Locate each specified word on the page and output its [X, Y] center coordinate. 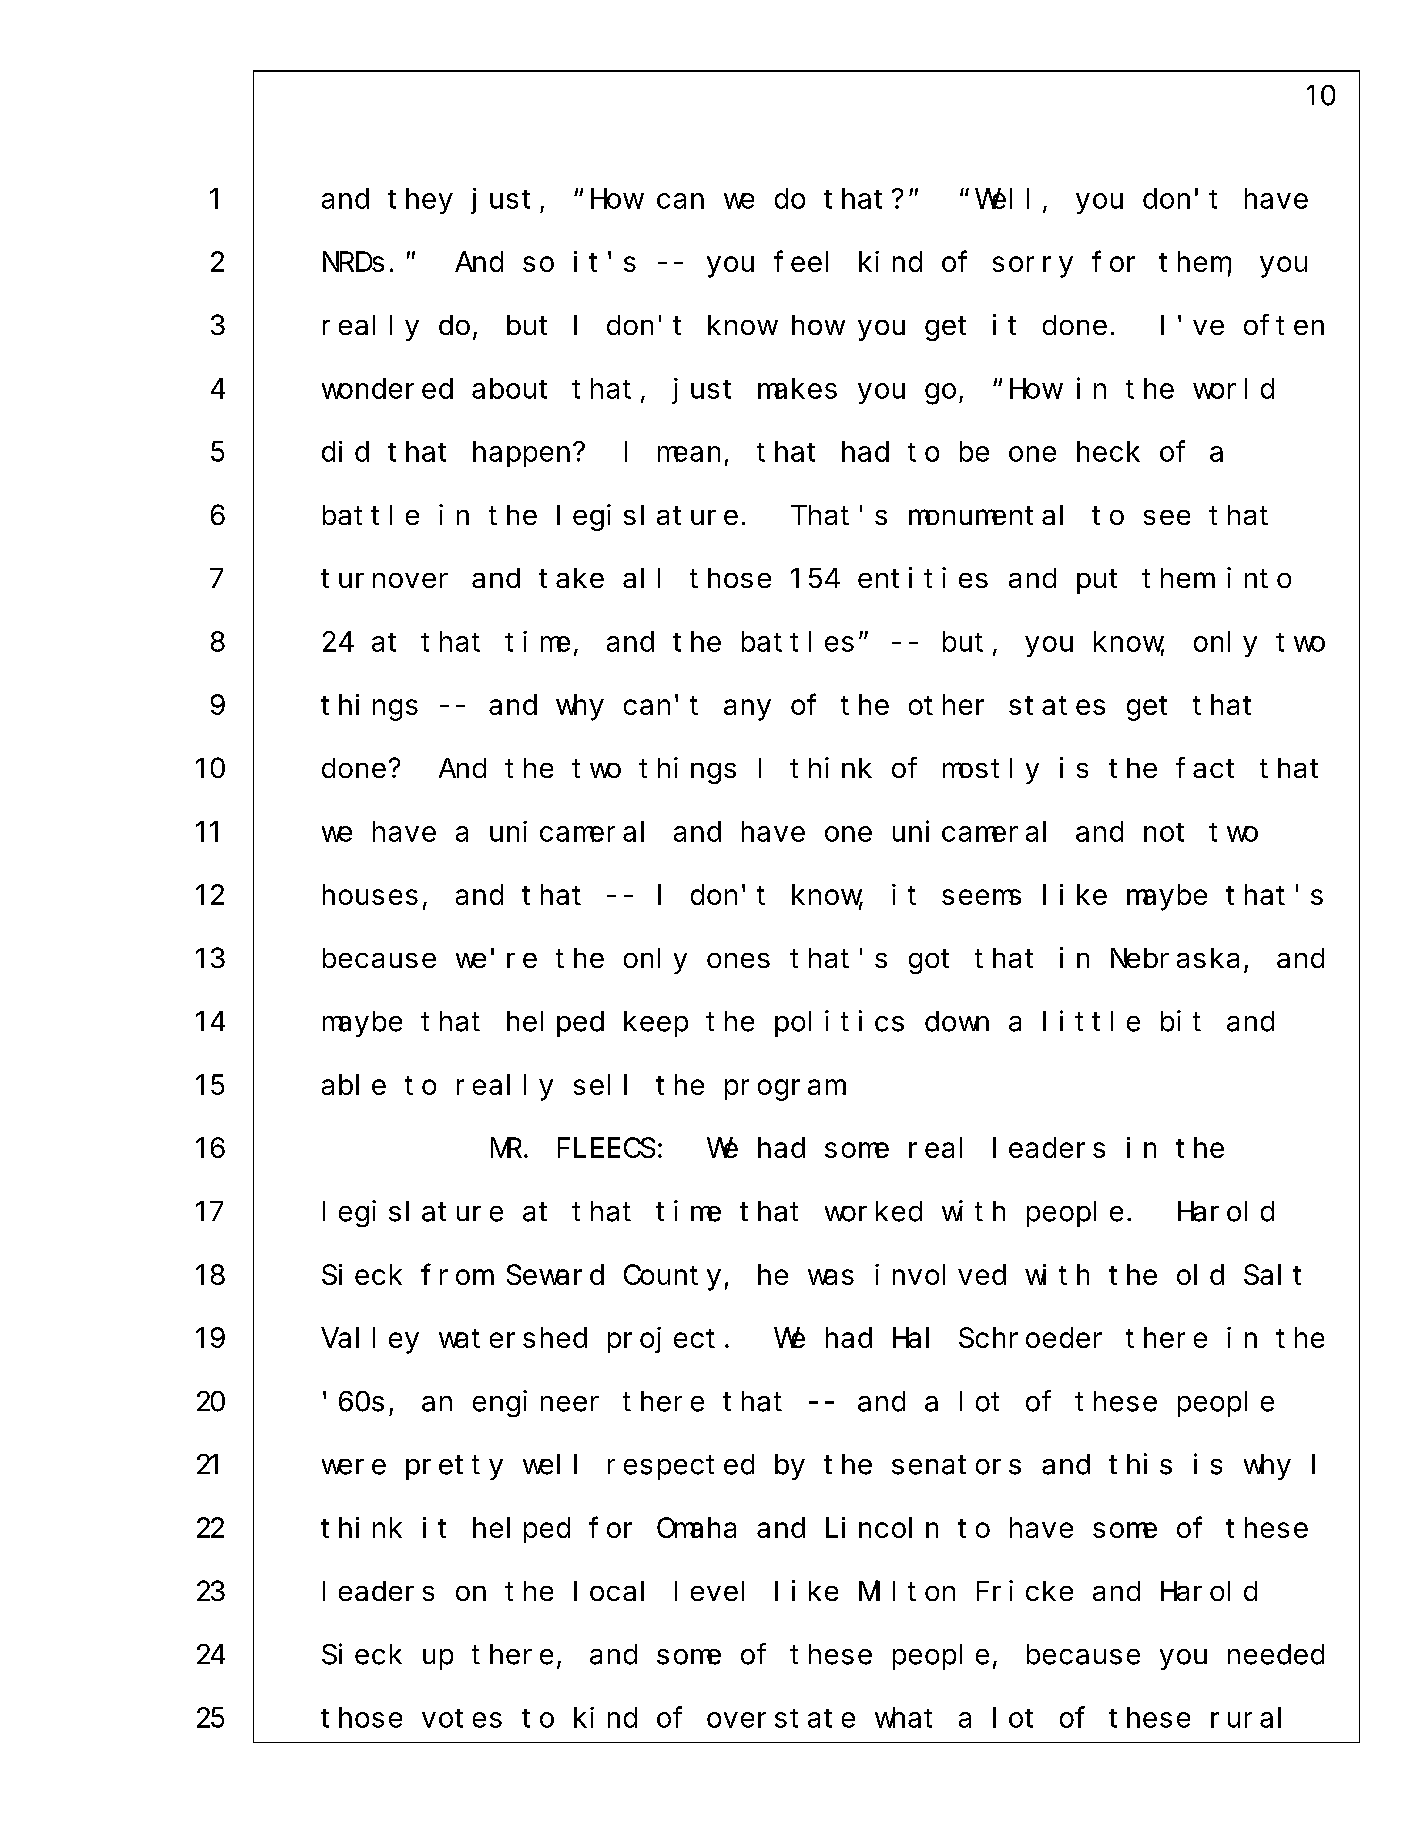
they [420, 201]
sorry [1033, 267]
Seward [555, 1275]
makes [797, 388]
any [747, 710]
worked [873, 1211]
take [571, 578]
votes [462, 1718]
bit [1181, 1021]
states [1057, 706]
